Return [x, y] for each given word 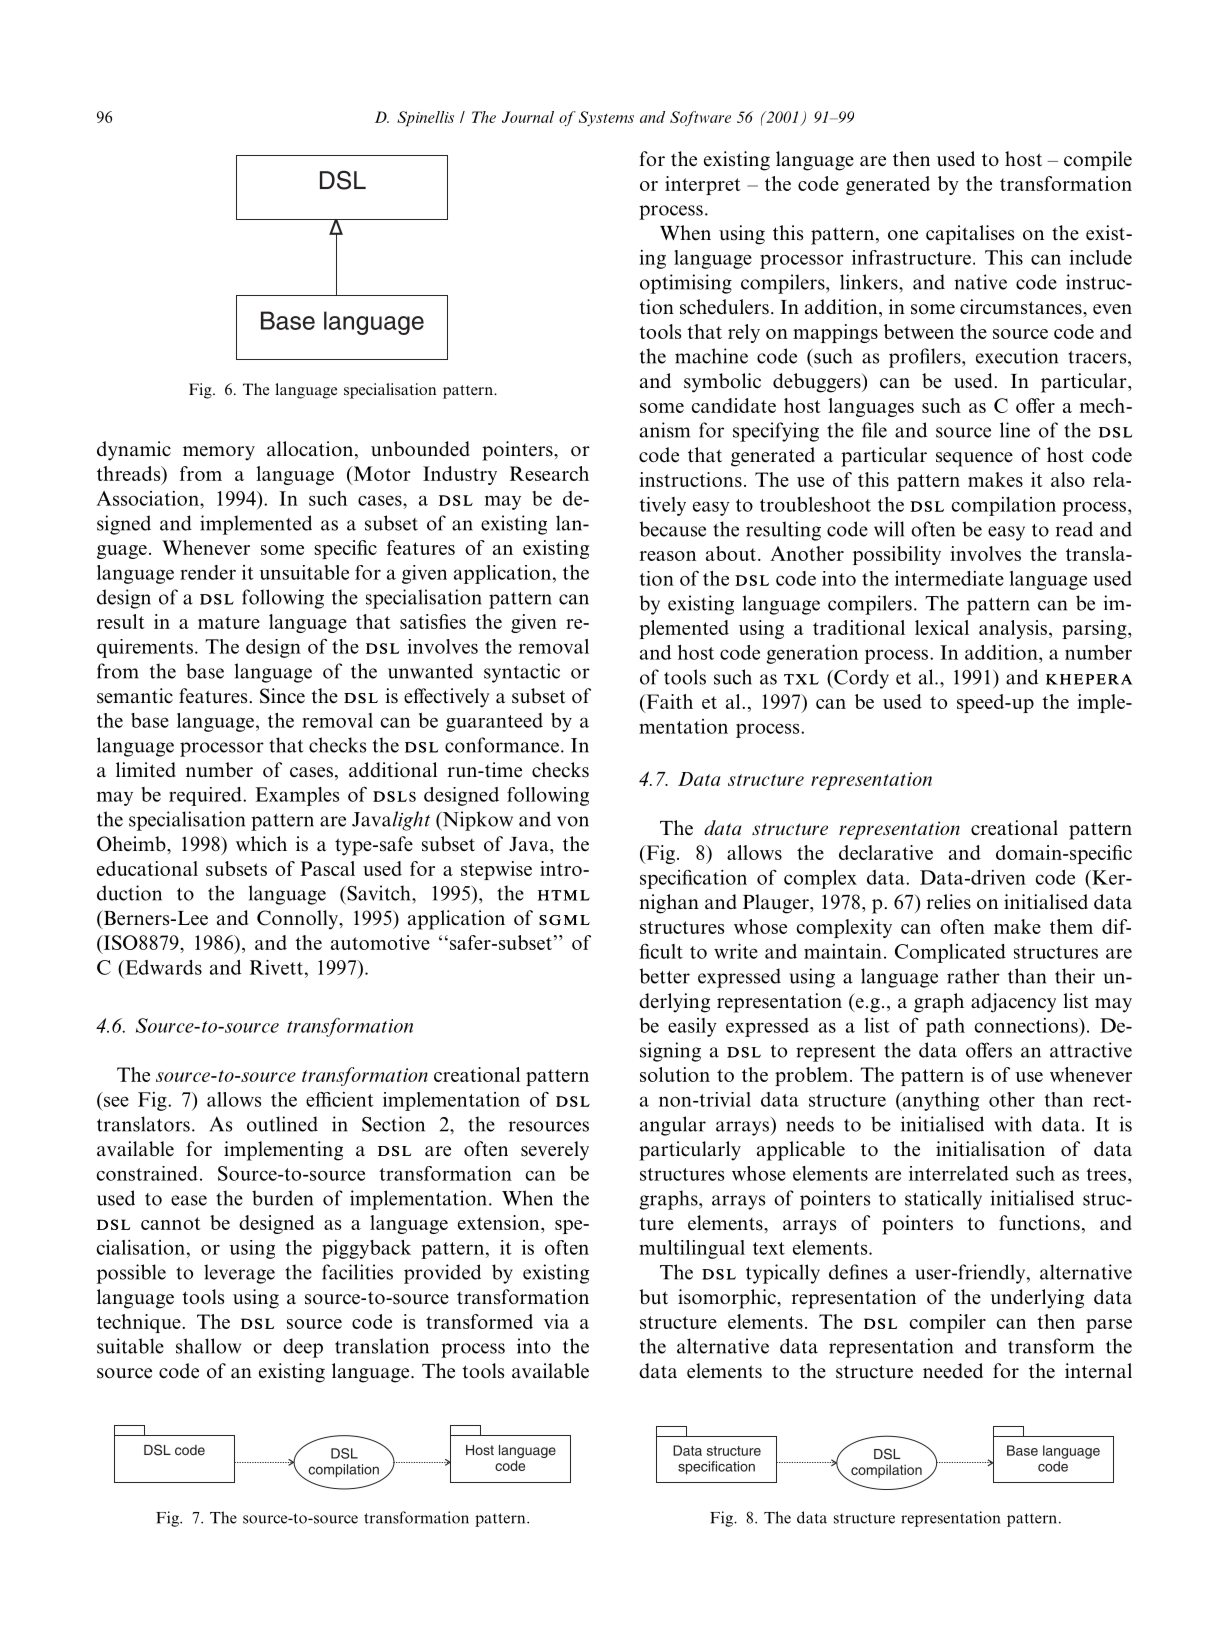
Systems [606, 118]
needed [953, 1371]
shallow [208, 1346]
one [903, 235]
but [653, 1297]
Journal [528, 117]
